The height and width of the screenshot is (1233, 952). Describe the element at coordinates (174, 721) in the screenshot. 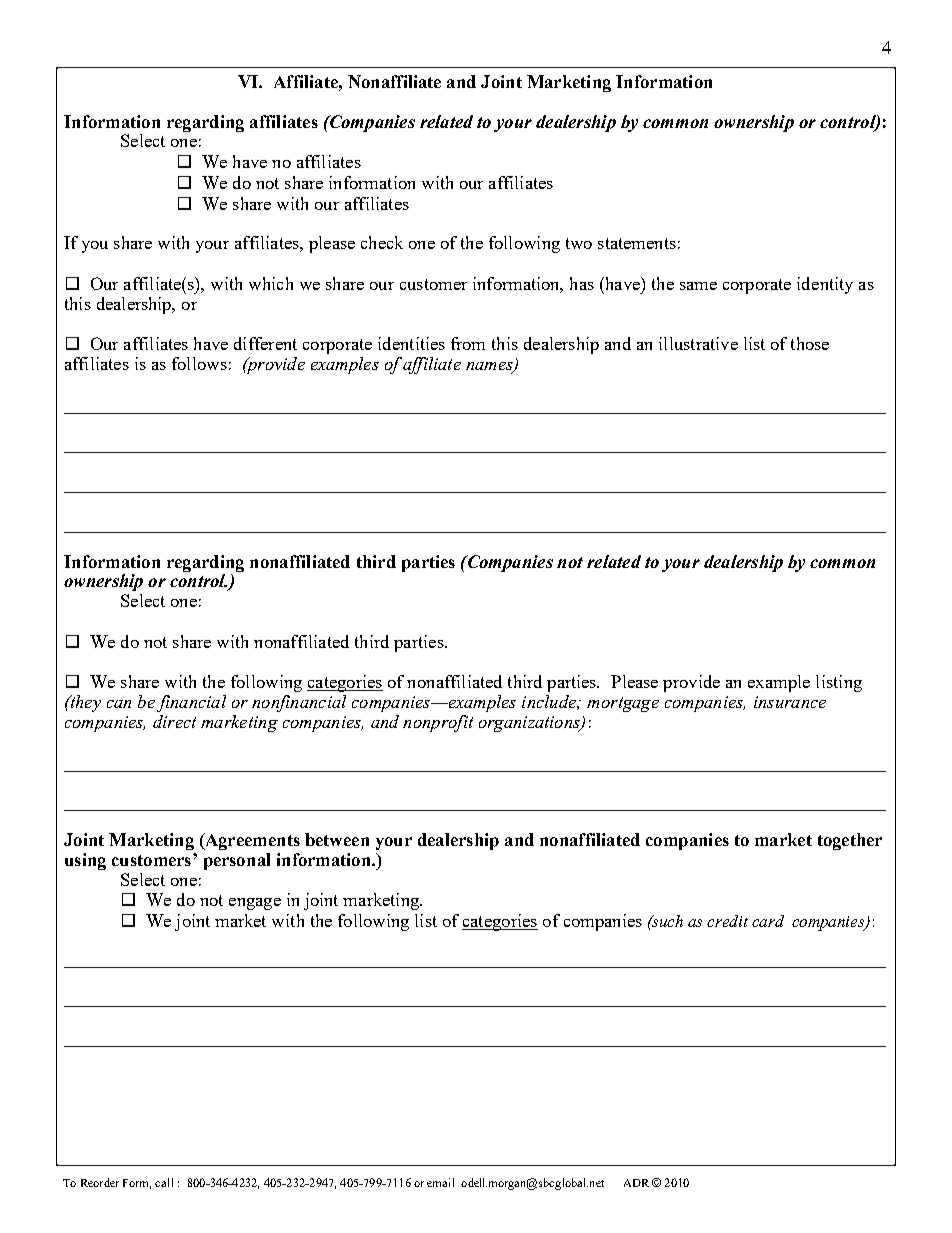

I see `direct` at that location.
